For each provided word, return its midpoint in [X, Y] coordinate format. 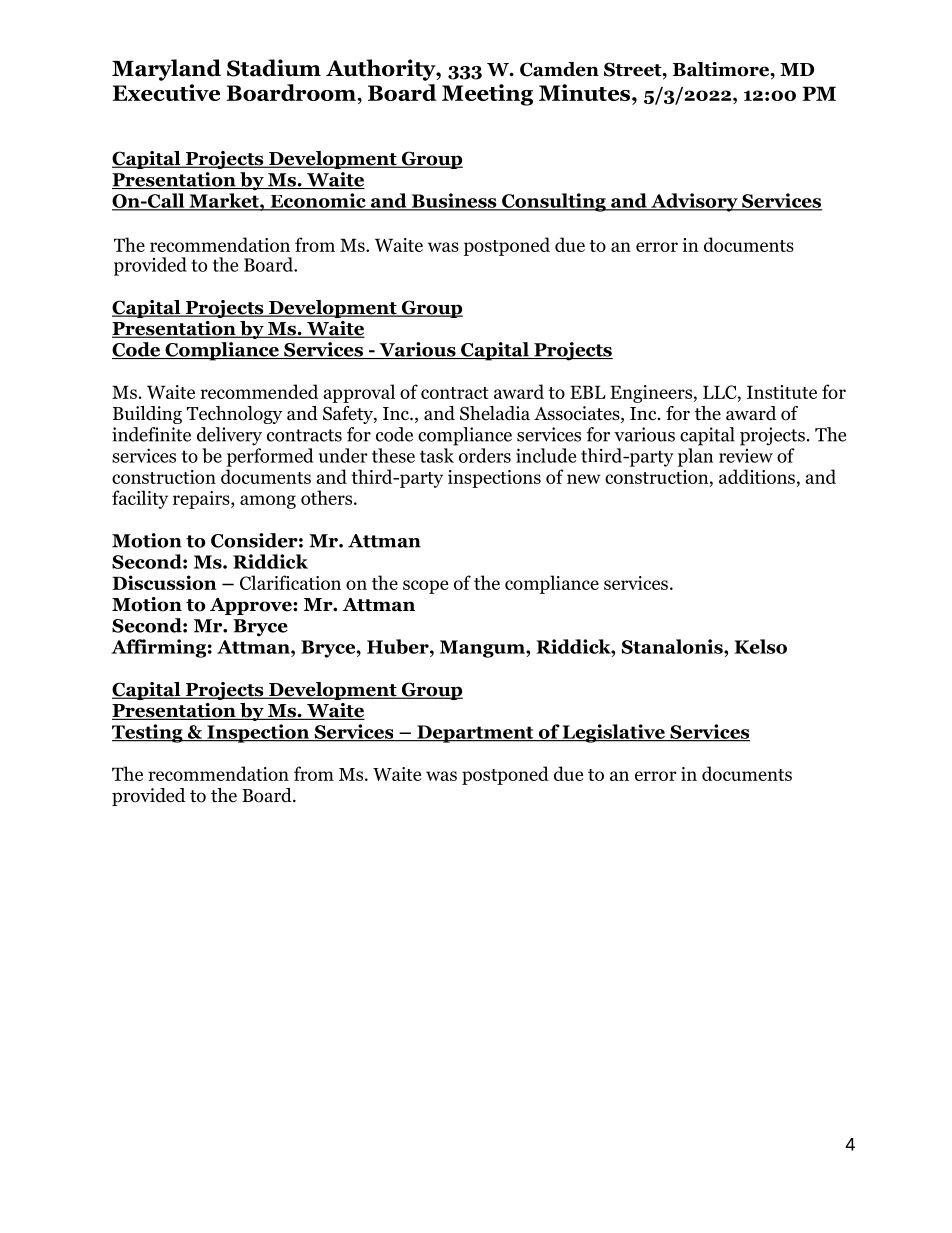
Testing [148, 733]
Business [454, 201]
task [437, 455]
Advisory [694, 202]
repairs [202, 500]
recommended [259, 391]
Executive [166, 92]
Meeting [487, 95]
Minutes [586, 92]
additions [757, 476]
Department [475, 734]
